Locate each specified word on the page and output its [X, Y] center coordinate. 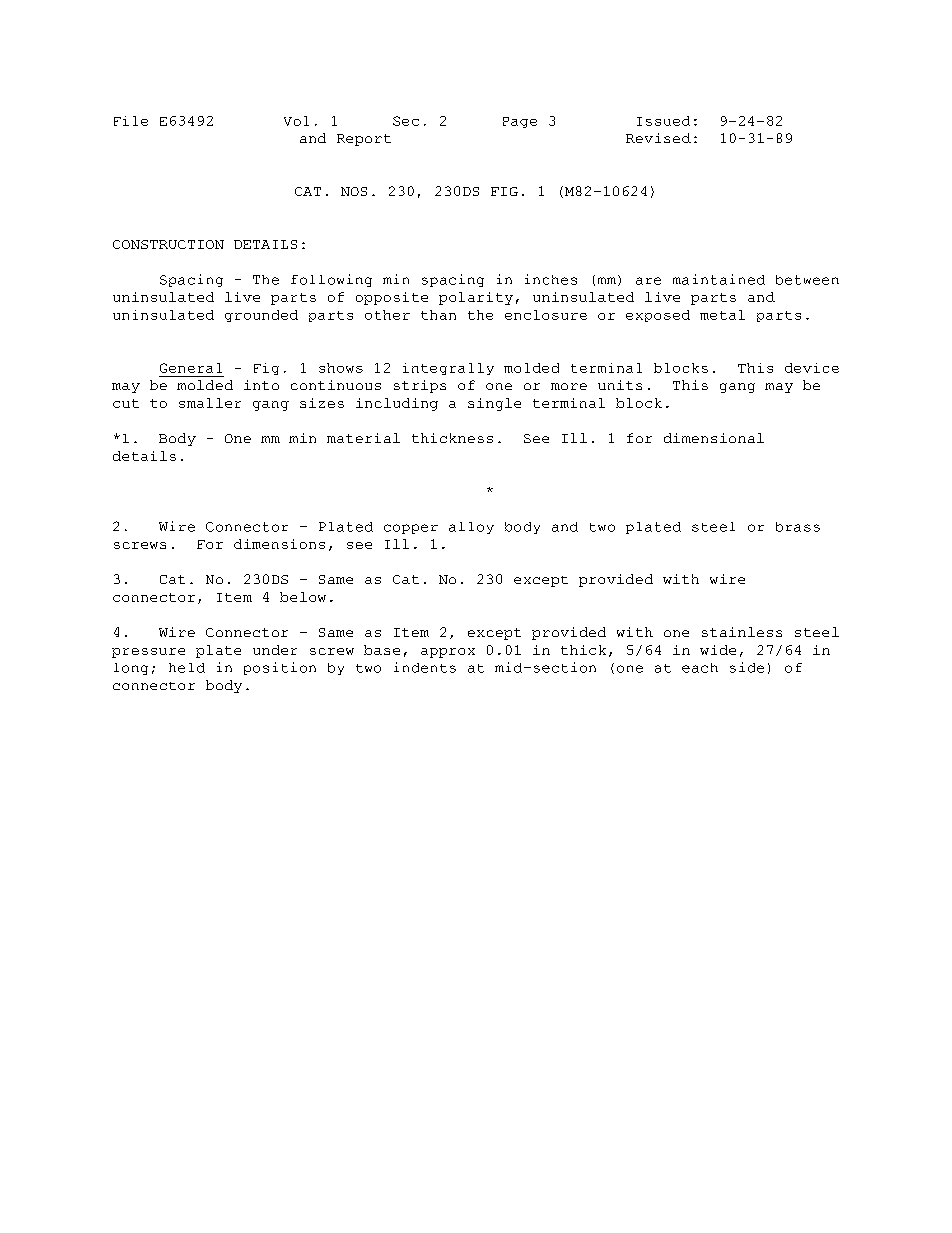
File [131, 121]
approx [448, 653]
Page [520, 122]
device [812, 368]
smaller [210, 403]
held [187, 668]
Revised [658, 138]
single [494, 404]
